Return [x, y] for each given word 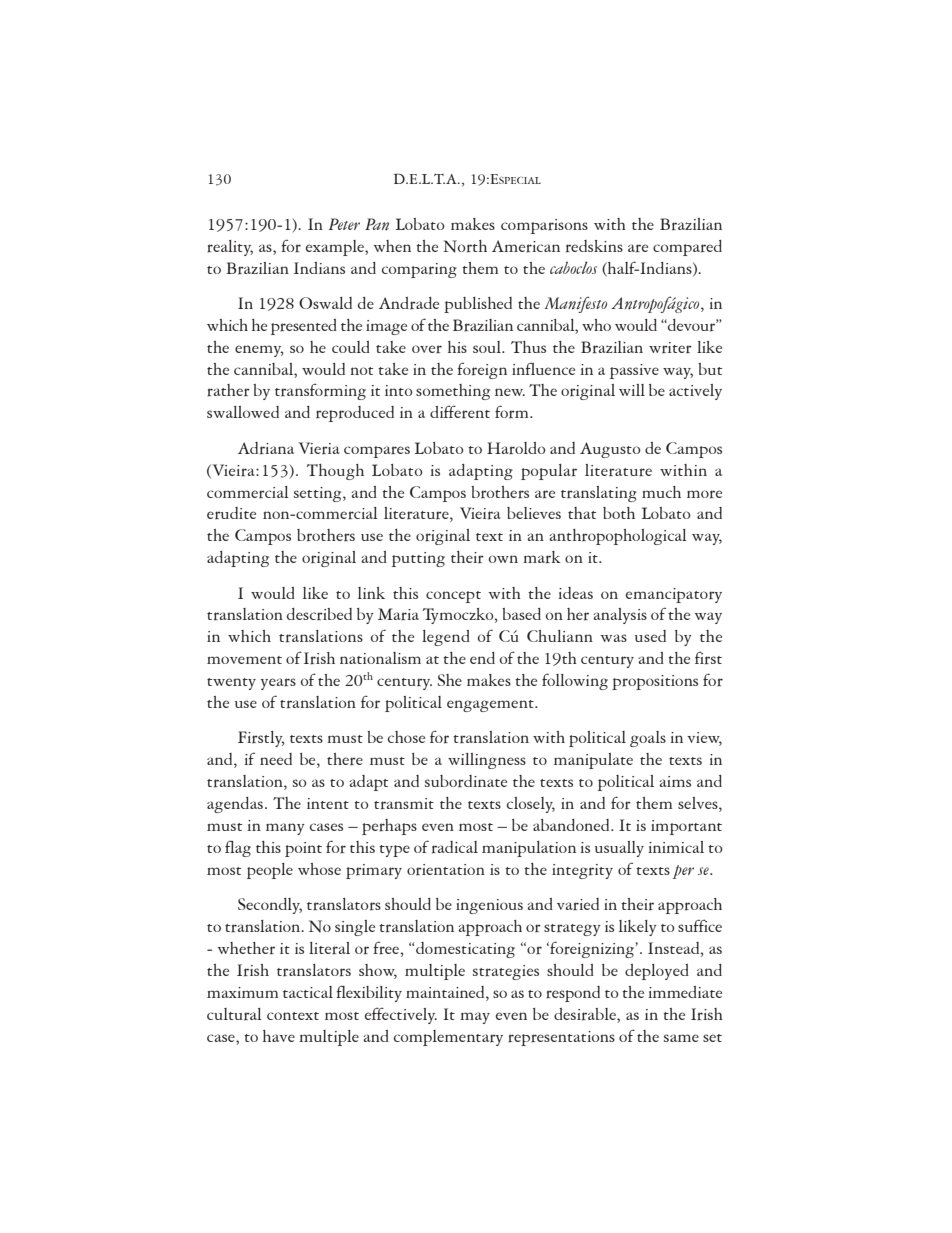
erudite [231, 513]
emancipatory [674, 595]
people [270, 871]
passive [634, 371]
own [503, 559]
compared [687, 248]
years [278, 684]
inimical [676, 847]
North [465, 246]
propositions [655, 682]
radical [455, 847]
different [460, 412]
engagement [491, 706]
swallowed [243, 412]
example [336, 248]
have [279, 1036]
